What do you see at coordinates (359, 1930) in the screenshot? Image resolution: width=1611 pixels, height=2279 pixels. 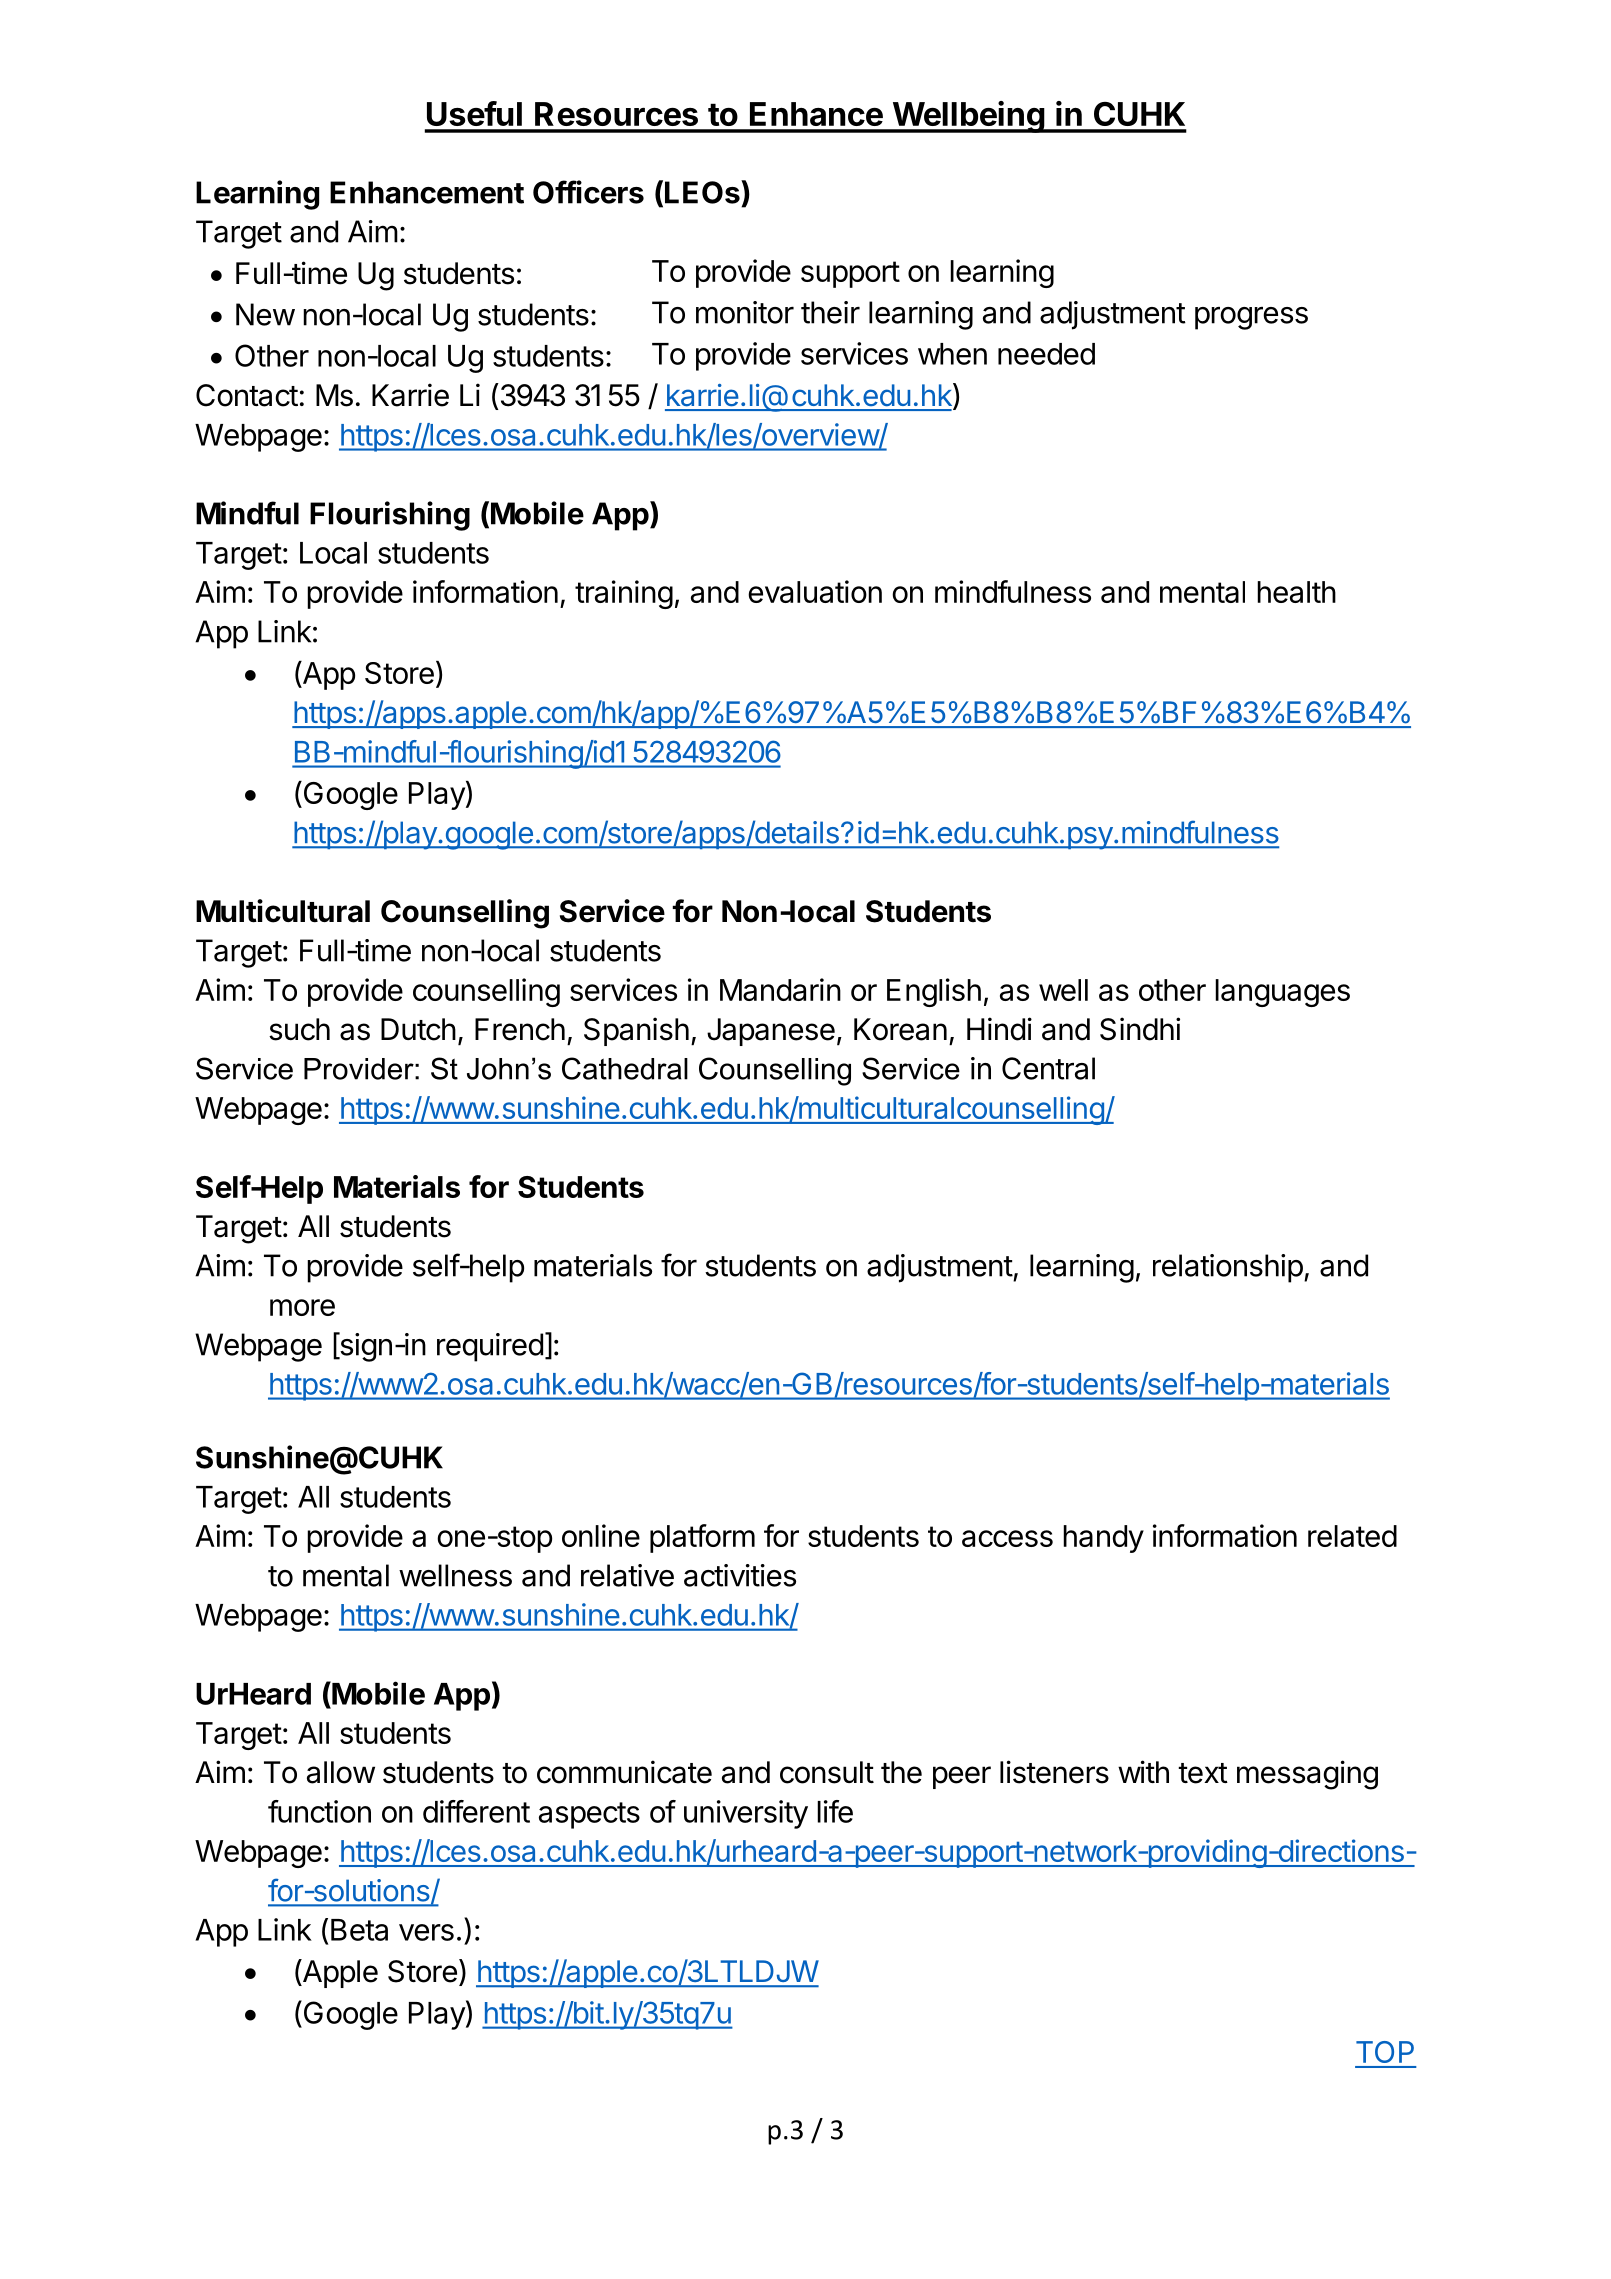 I see `Beta` at bounding box center [359, 1930].
